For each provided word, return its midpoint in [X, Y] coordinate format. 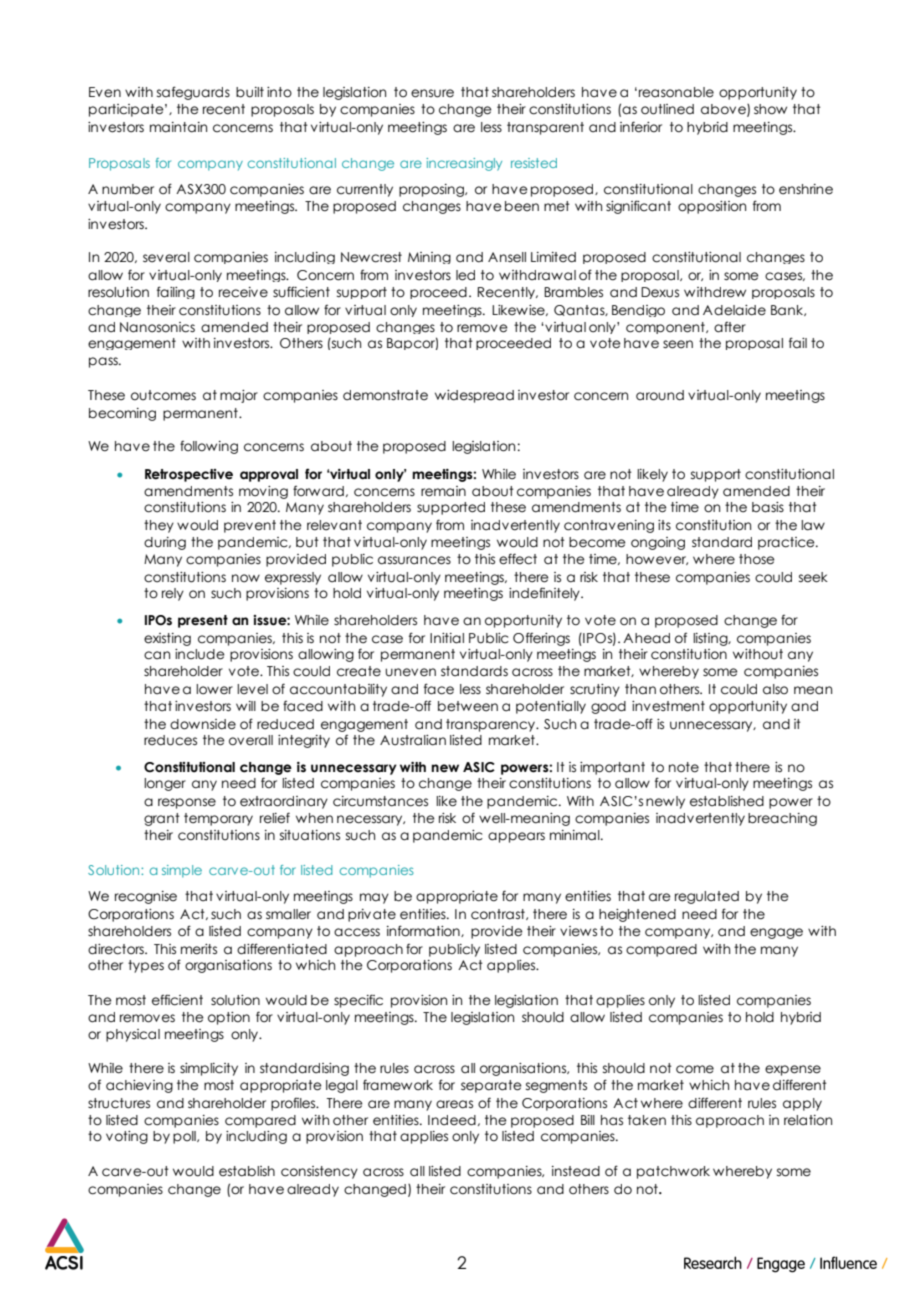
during [165, 543]
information [424, 931]
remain [443, 491]
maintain [178, 127]
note [684, 767]
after [730, 327]
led [465, 275]
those [757, 559]
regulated [707, 897]
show [770, 109]
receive [243, 292]
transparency [492, 725]
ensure [432, 93]
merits [199, 949]
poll [185, 1137]
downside [203, 724]
